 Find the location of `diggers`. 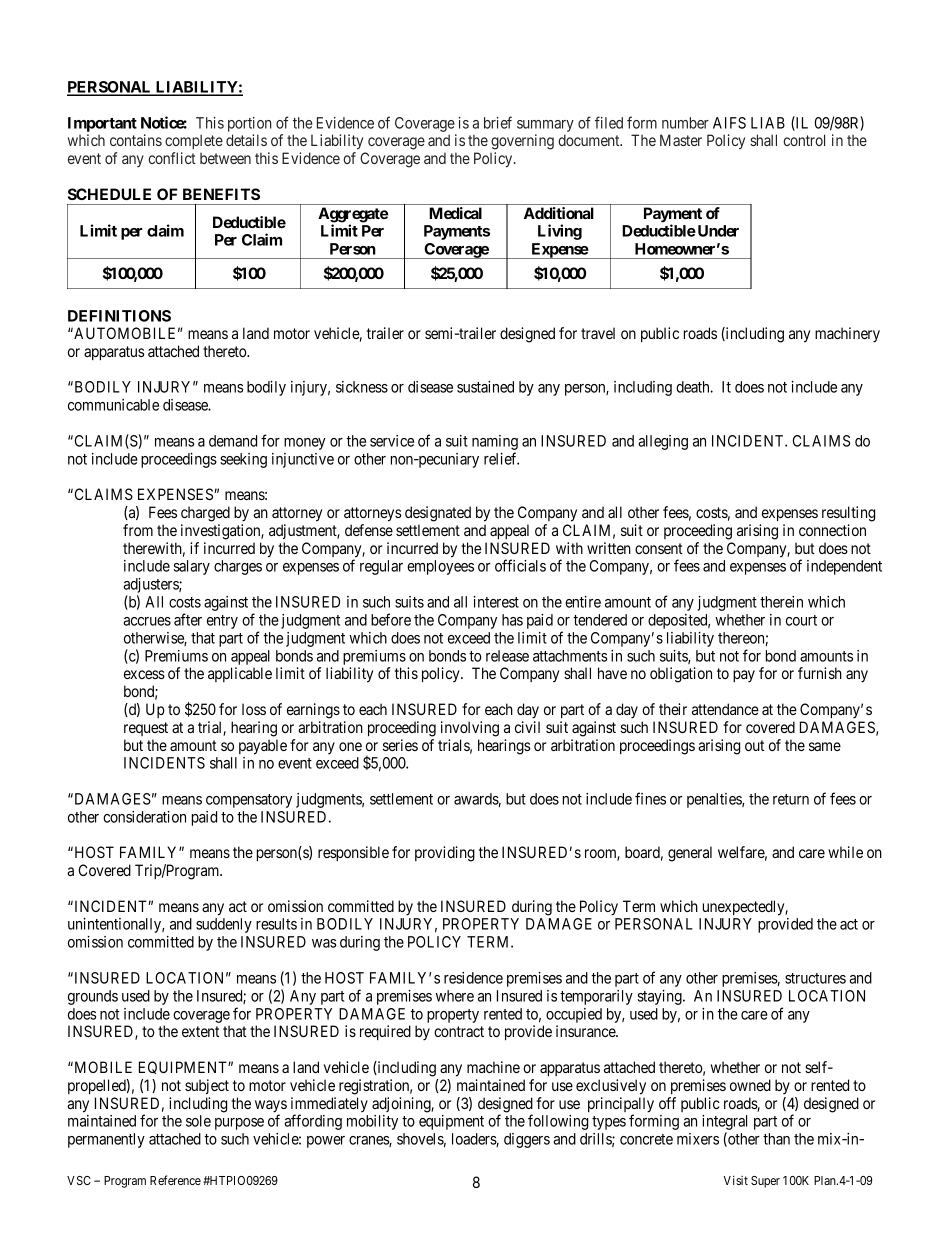

diggers is located at coordinates (527, 1140).
